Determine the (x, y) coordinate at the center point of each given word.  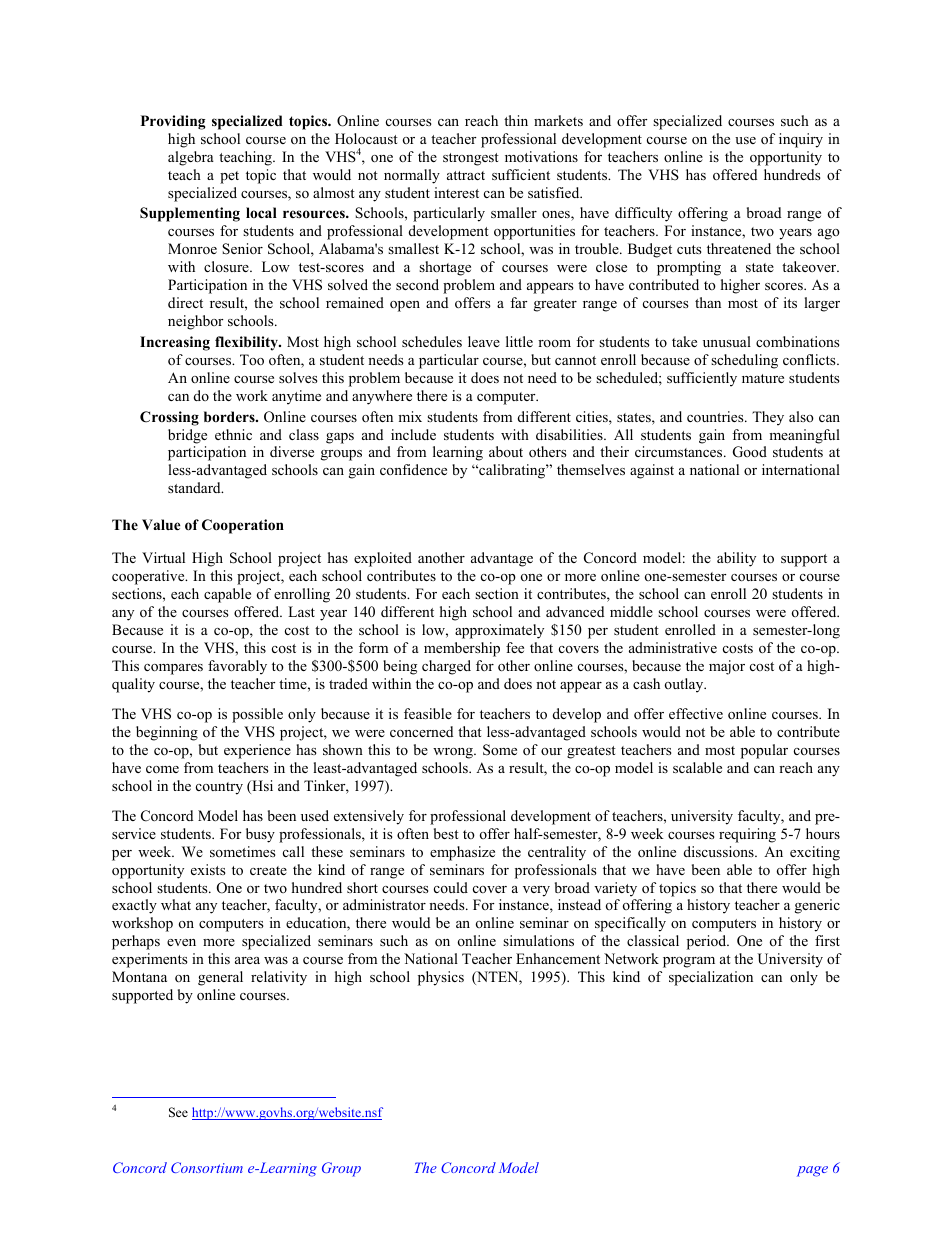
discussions (720, 851)
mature (763, 378)
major (727, 667)
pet (229, 177)
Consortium (207, 1167)
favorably (237, 667)
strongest (471, 159)
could (451, 887)
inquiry (801, 140)
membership (462, 649)
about (506, 451)
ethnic (233, 434)
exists (208, 869)
